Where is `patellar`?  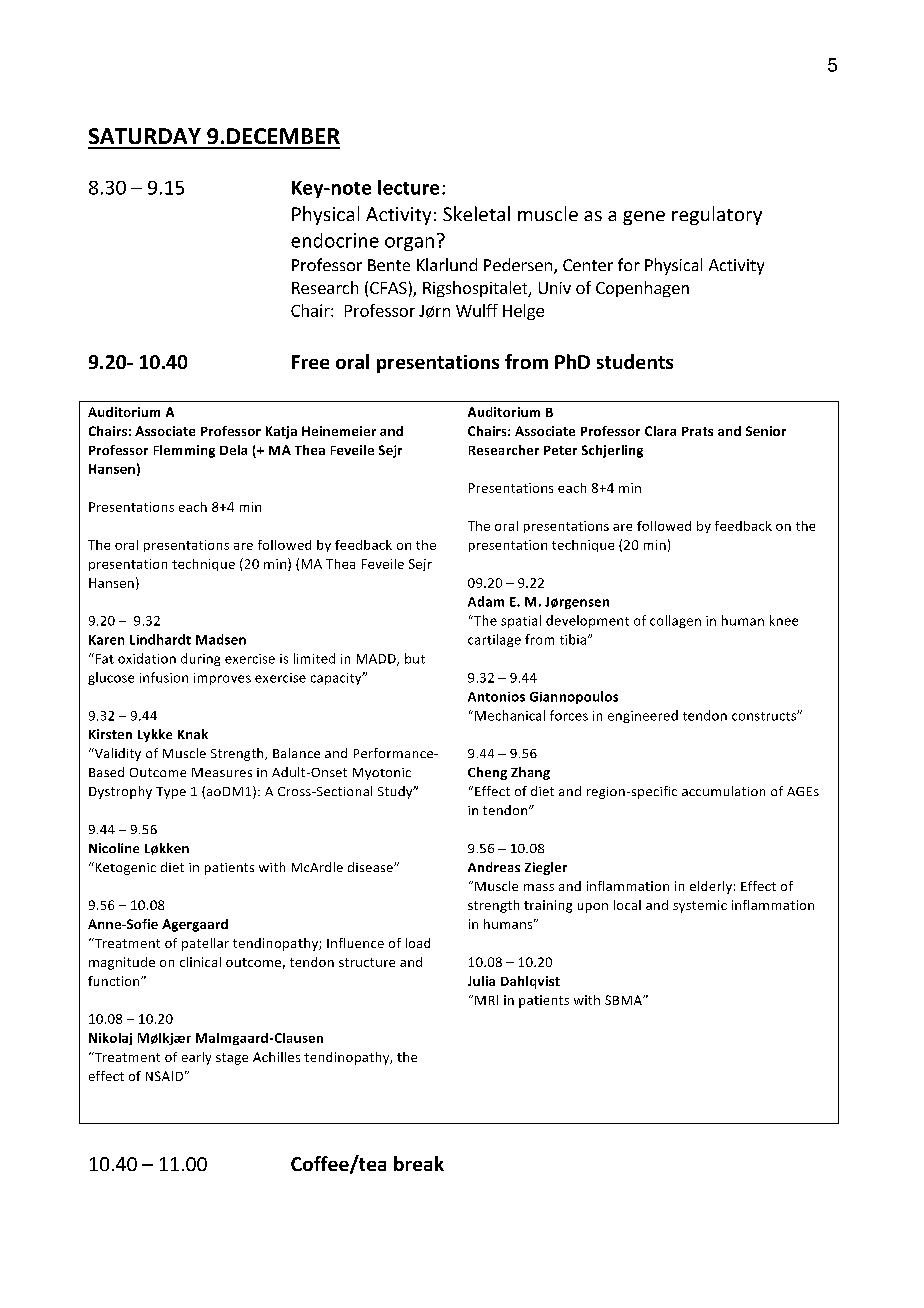 patellar is located at coordinates (205, 944).
